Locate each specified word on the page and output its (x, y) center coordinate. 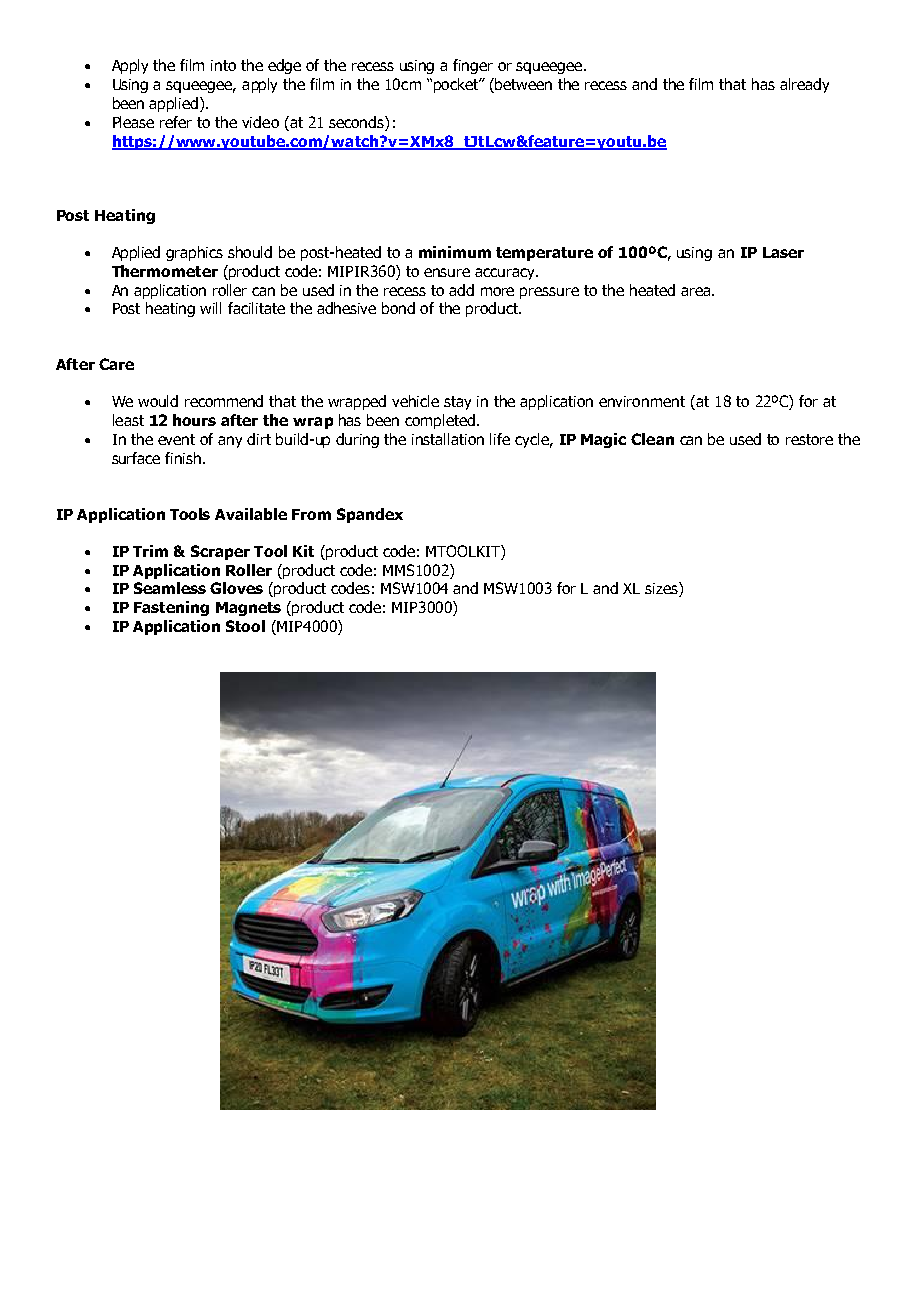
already (804, 85)
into (223, 65)
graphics (194, 253)
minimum (455, 252)
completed (440, 421)
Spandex (370, 515)
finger (473, 66)
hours (194, 420)
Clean (652, 439)
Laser (783, 252)
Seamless (170, 588)
